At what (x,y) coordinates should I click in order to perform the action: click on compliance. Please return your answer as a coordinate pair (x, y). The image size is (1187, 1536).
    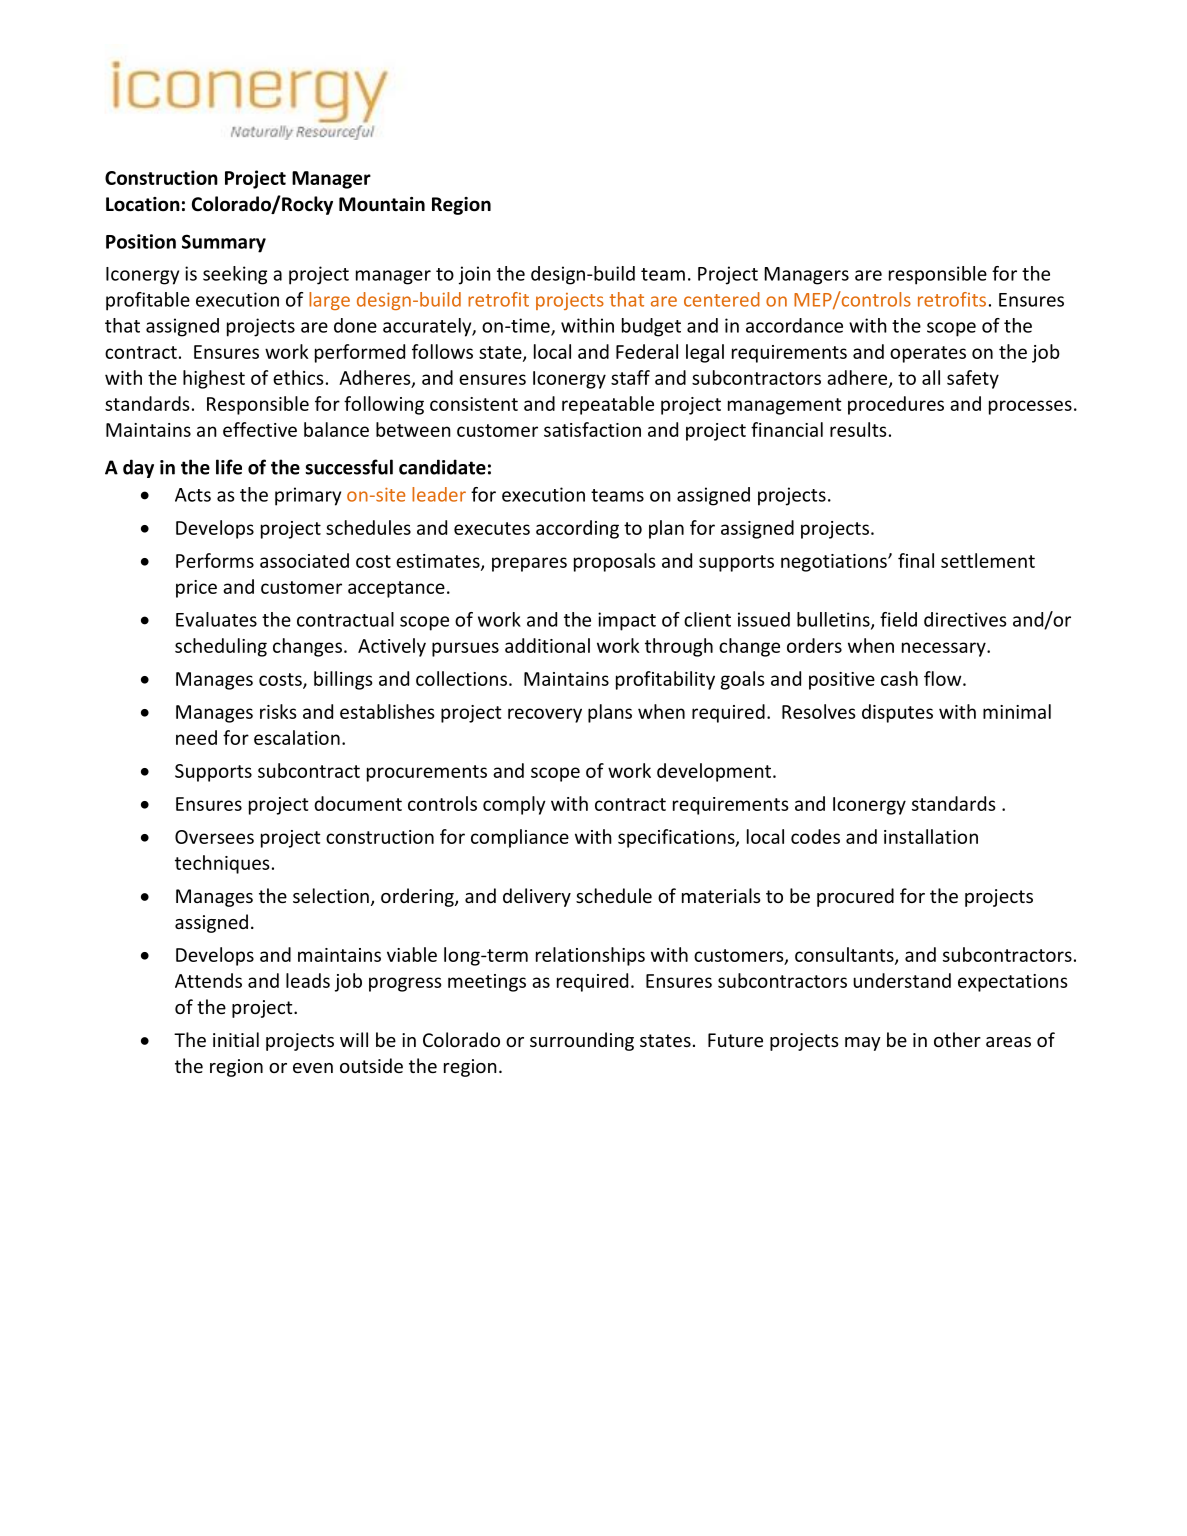
    Looking at the image, I should click on (520, 838).
